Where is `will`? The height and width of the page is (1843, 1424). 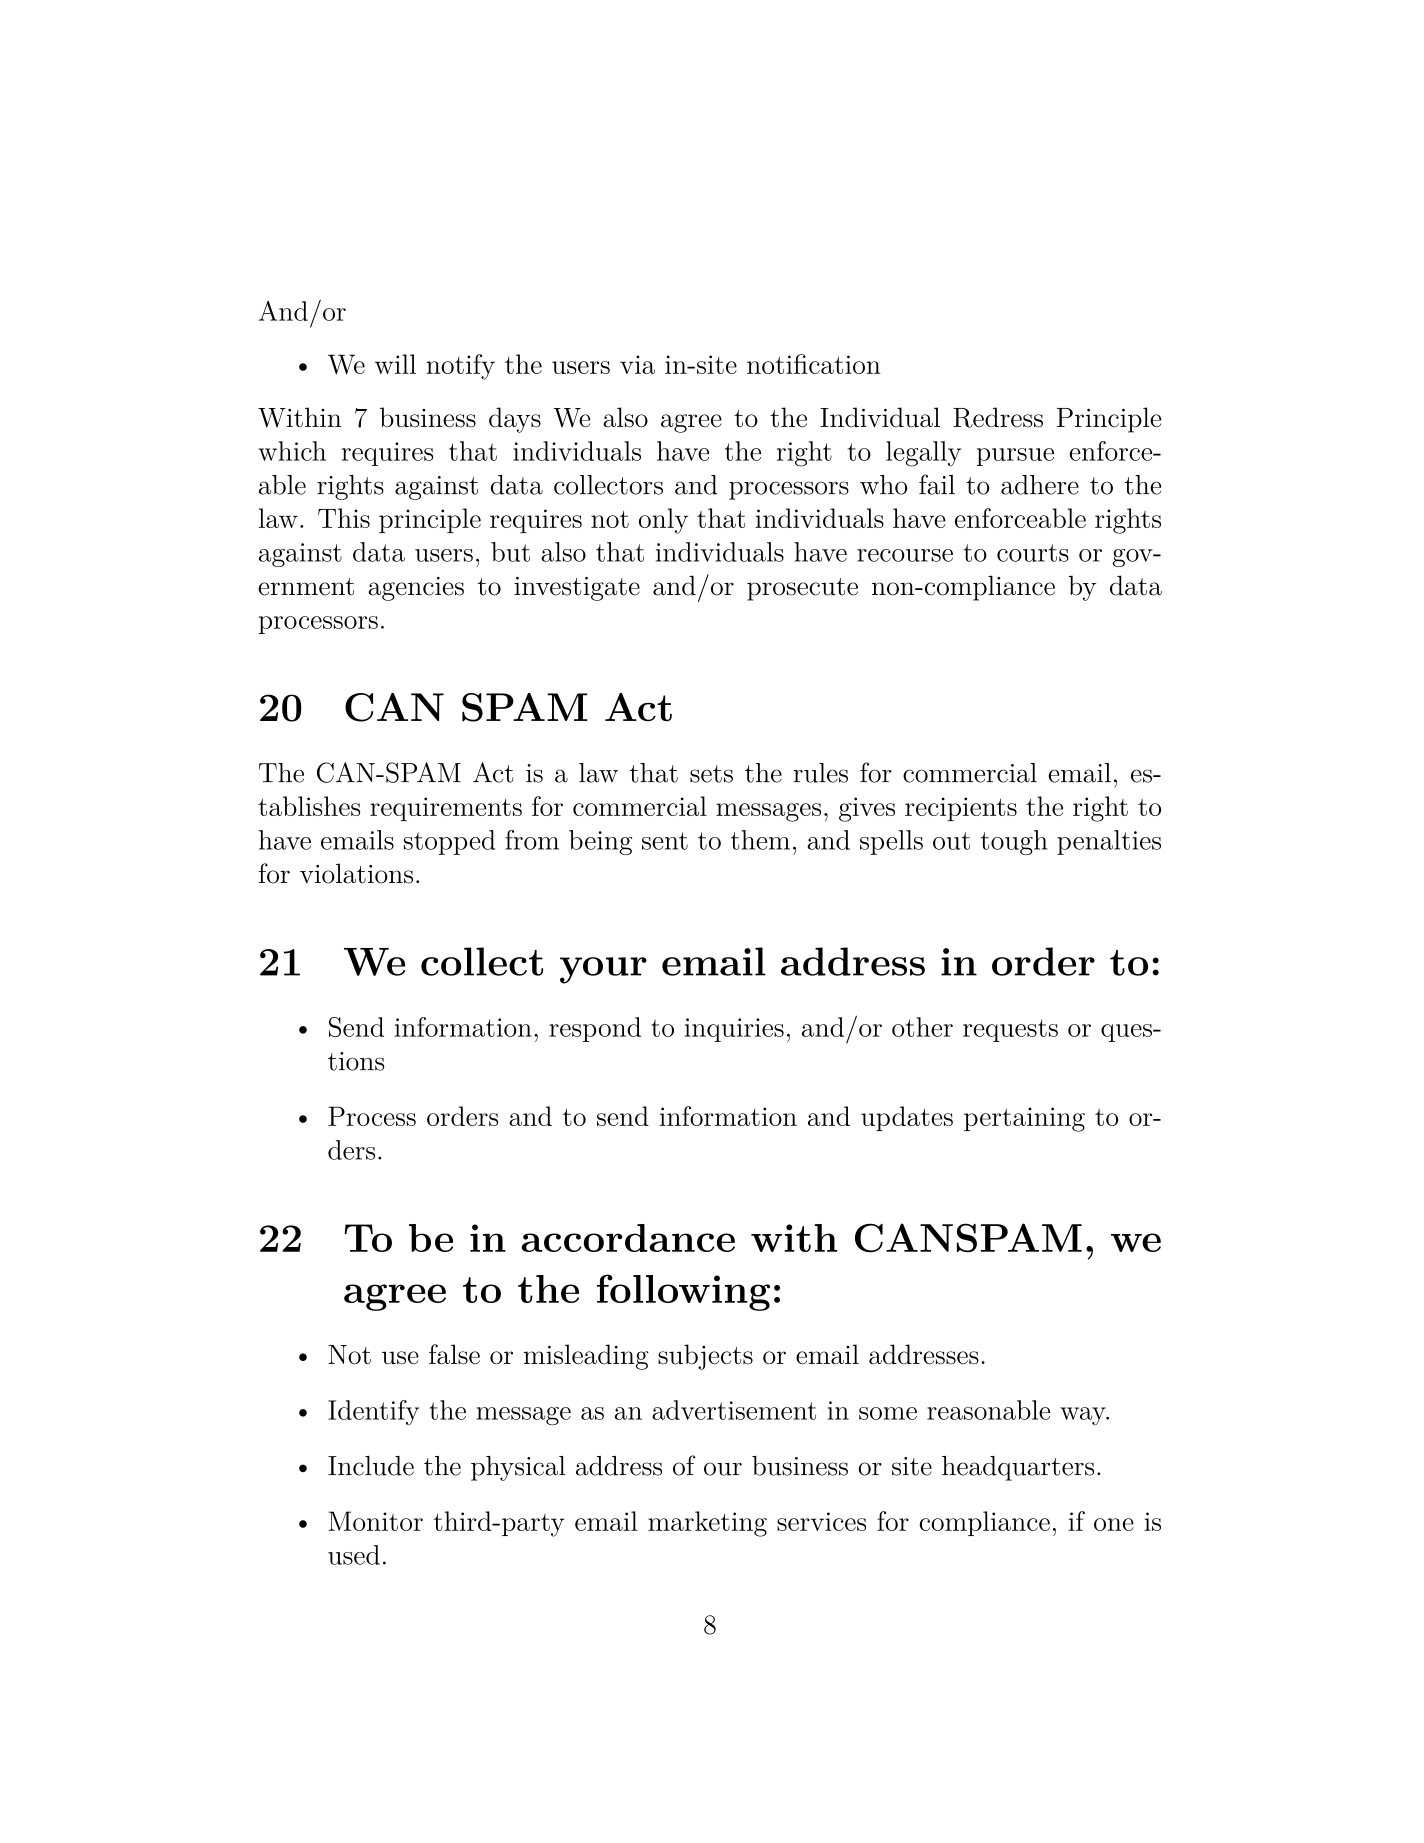
will is located at coordinates (395, 364).
